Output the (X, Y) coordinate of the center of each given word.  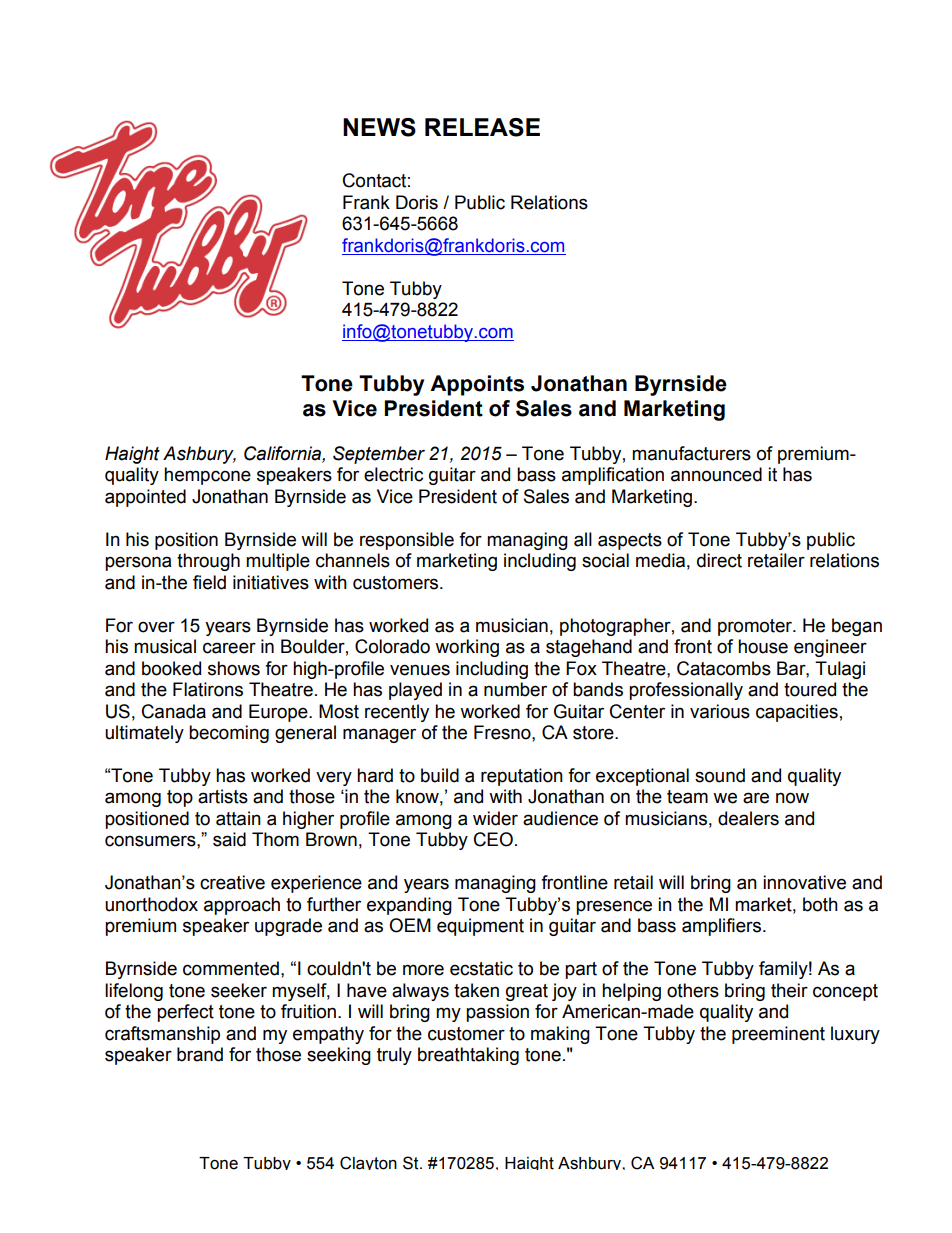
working (467, 648)
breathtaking (468, 1056)
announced (716, 474)
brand (200, 1054)
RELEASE (482, 127)
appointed (145, 498)
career (229, 648)
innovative (804, 882)
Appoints (477, 385)
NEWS (379, 127)
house (763, 646)
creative (232, 882)
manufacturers (691, 453)
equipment (480, 927)
